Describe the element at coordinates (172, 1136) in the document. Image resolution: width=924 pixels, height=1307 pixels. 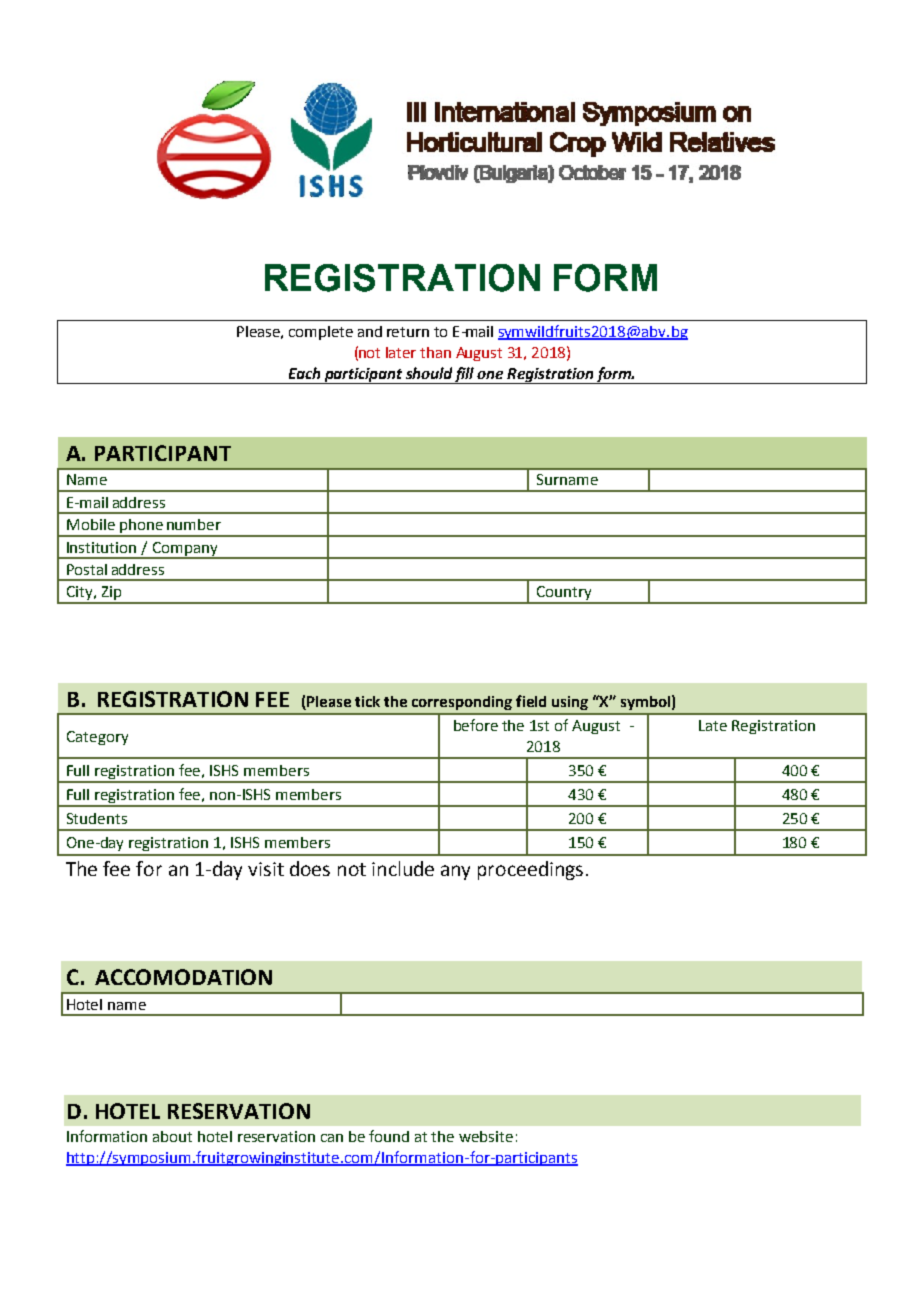
I see `about` at that location.
